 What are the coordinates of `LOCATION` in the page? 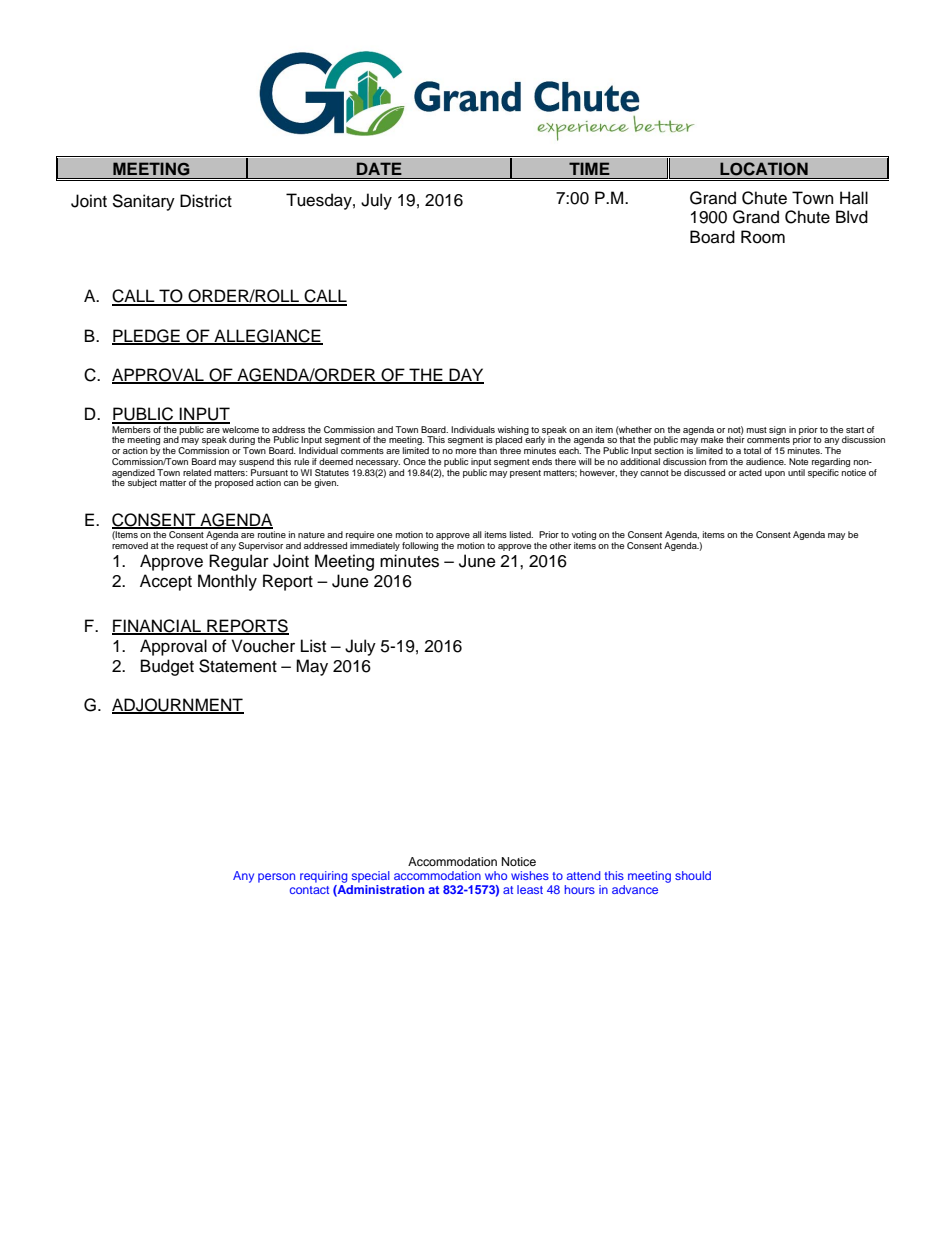 It's located at (764, 169).
